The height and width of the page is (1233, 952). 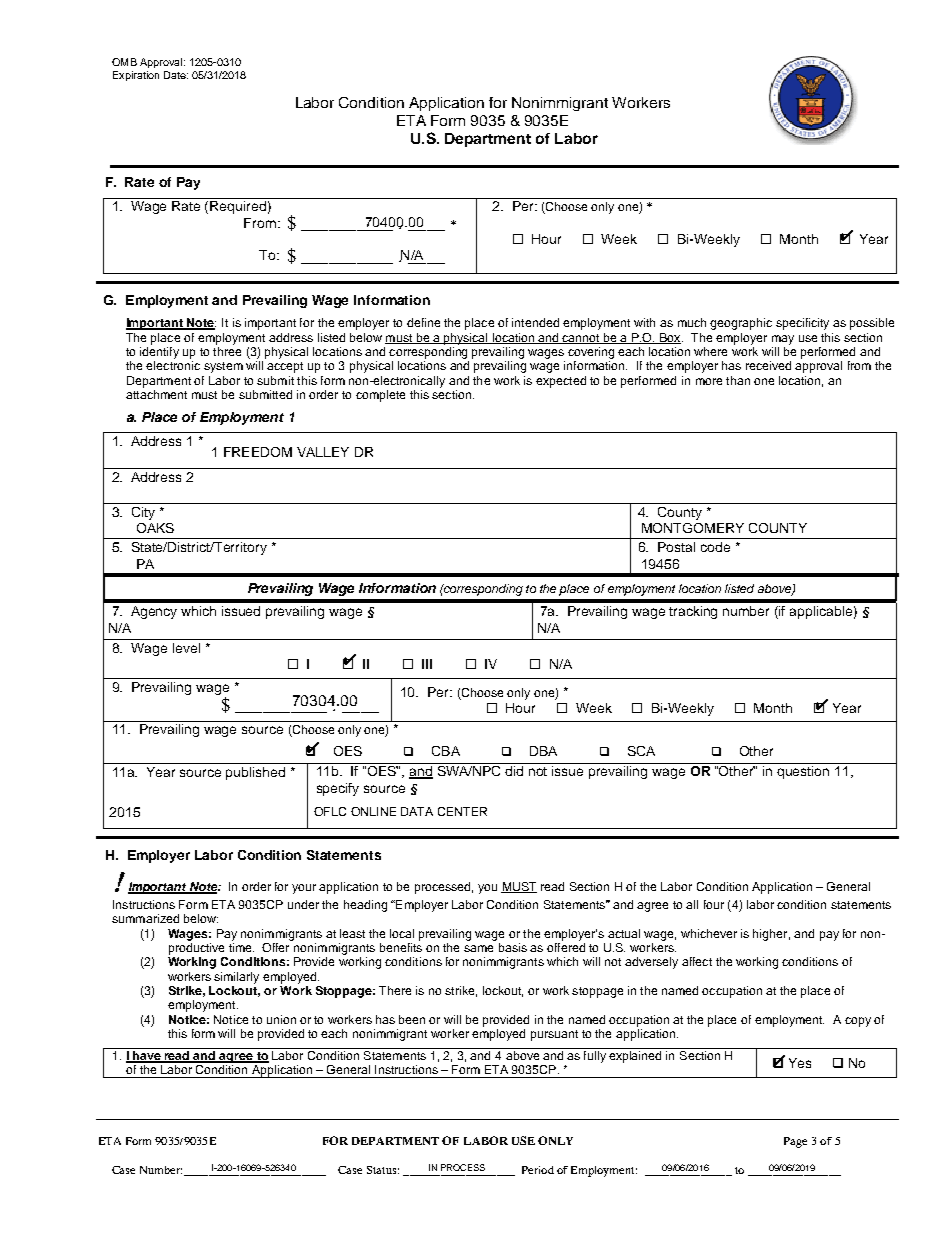 I want to click on have, so click(x=147, y=1057).
